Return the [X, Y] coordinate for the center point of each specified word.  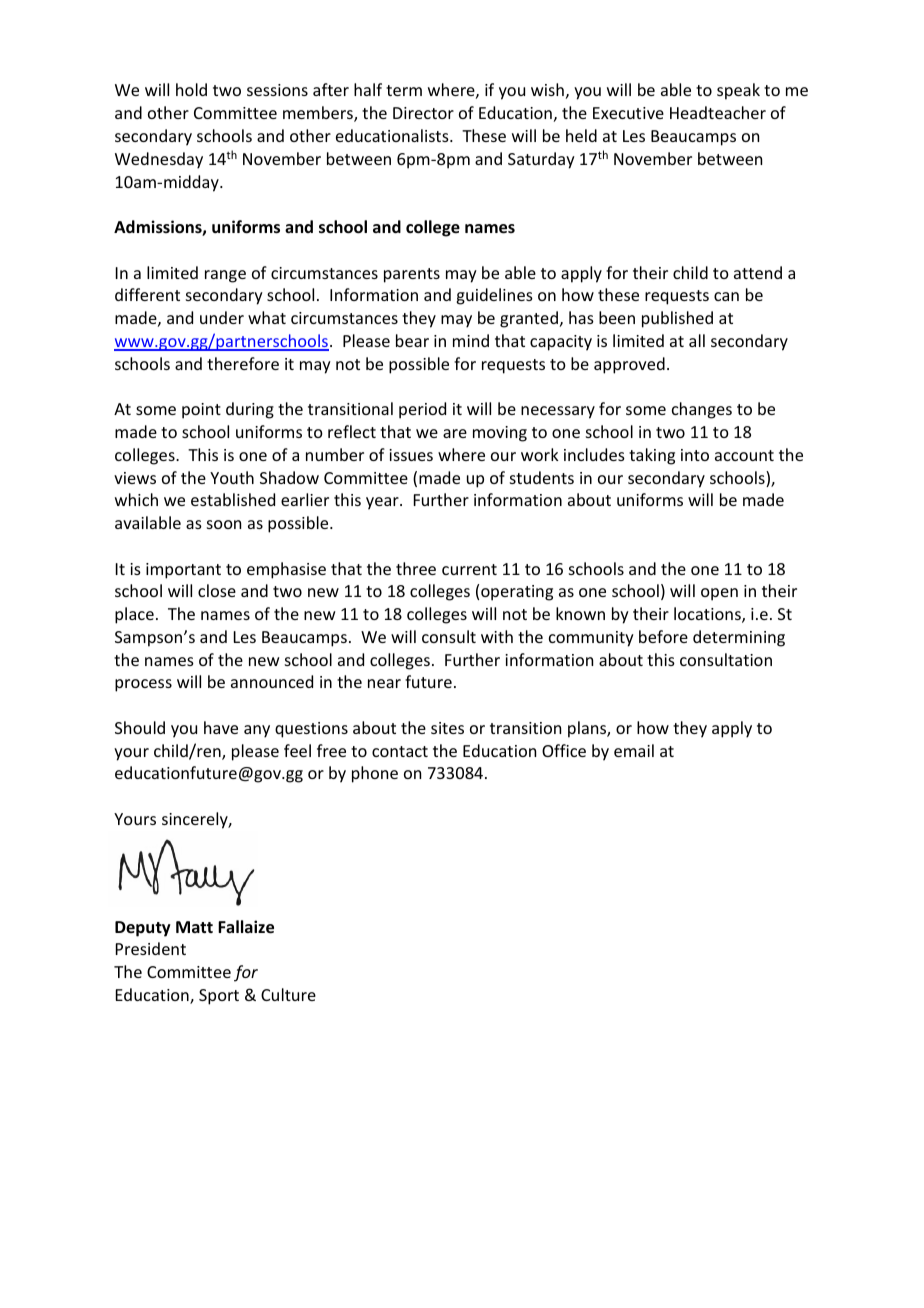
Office [564, 750]
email [634, 750]
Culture [288, 994]
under [222, 317]
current [469, 569]
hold [191, 89]
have [221, 727]
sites [447, 728]
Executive [628, 113]
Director [423, 113]
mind [471, 340]
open [719, 594]
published [677, 319]
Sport [219, 997]
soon [224, 524]
